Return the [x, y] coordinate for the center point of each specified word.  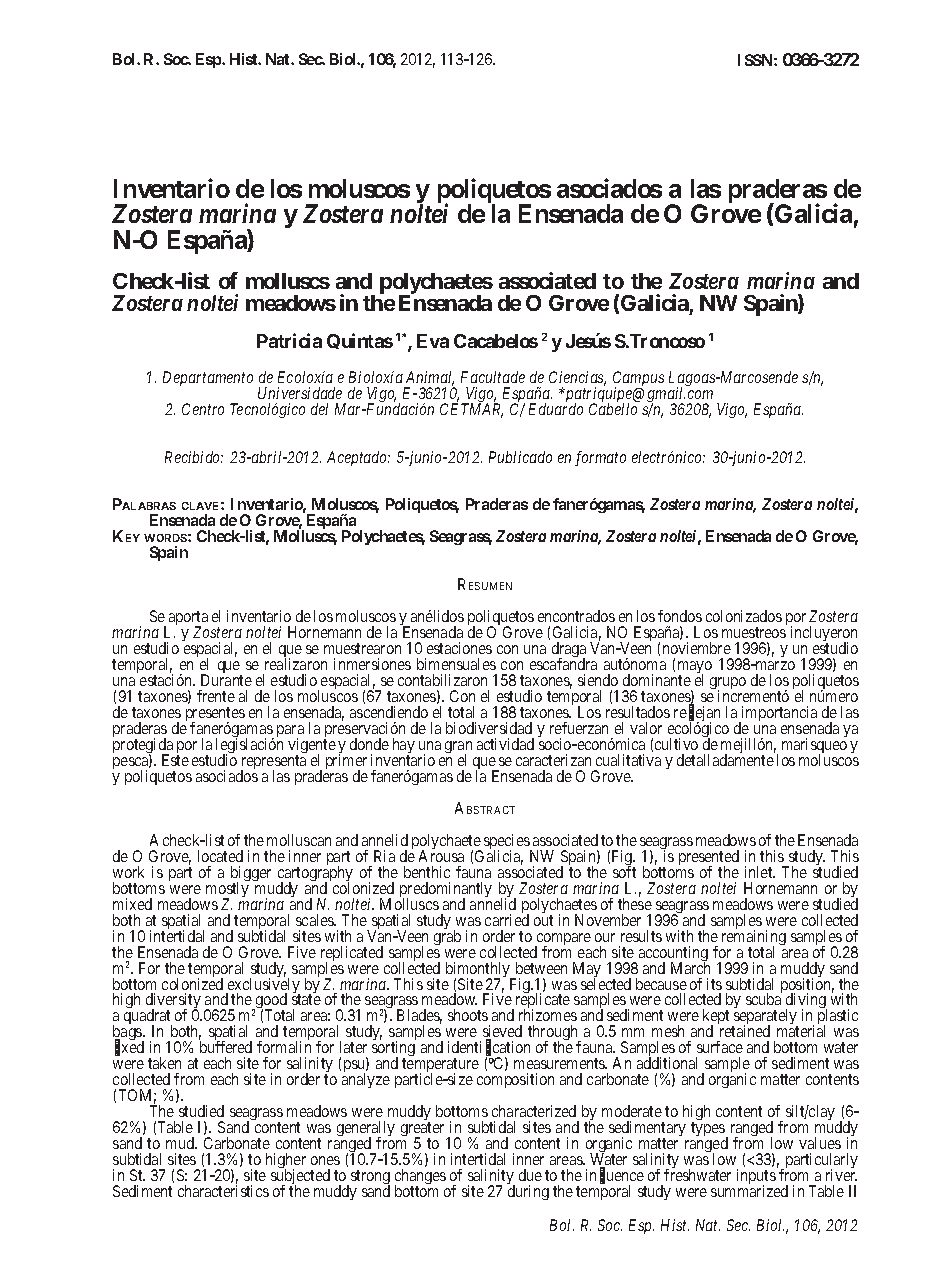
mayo [695, 669]
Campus [638, 380]
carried [507, 920]
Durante [226, 680]
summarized [749, 1191]
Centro [203, 409]
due [530, 1175]
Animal [430, 378]
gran [458, 748]
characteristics [223, 1191]
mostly [227, 891]
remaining [754, 939]
